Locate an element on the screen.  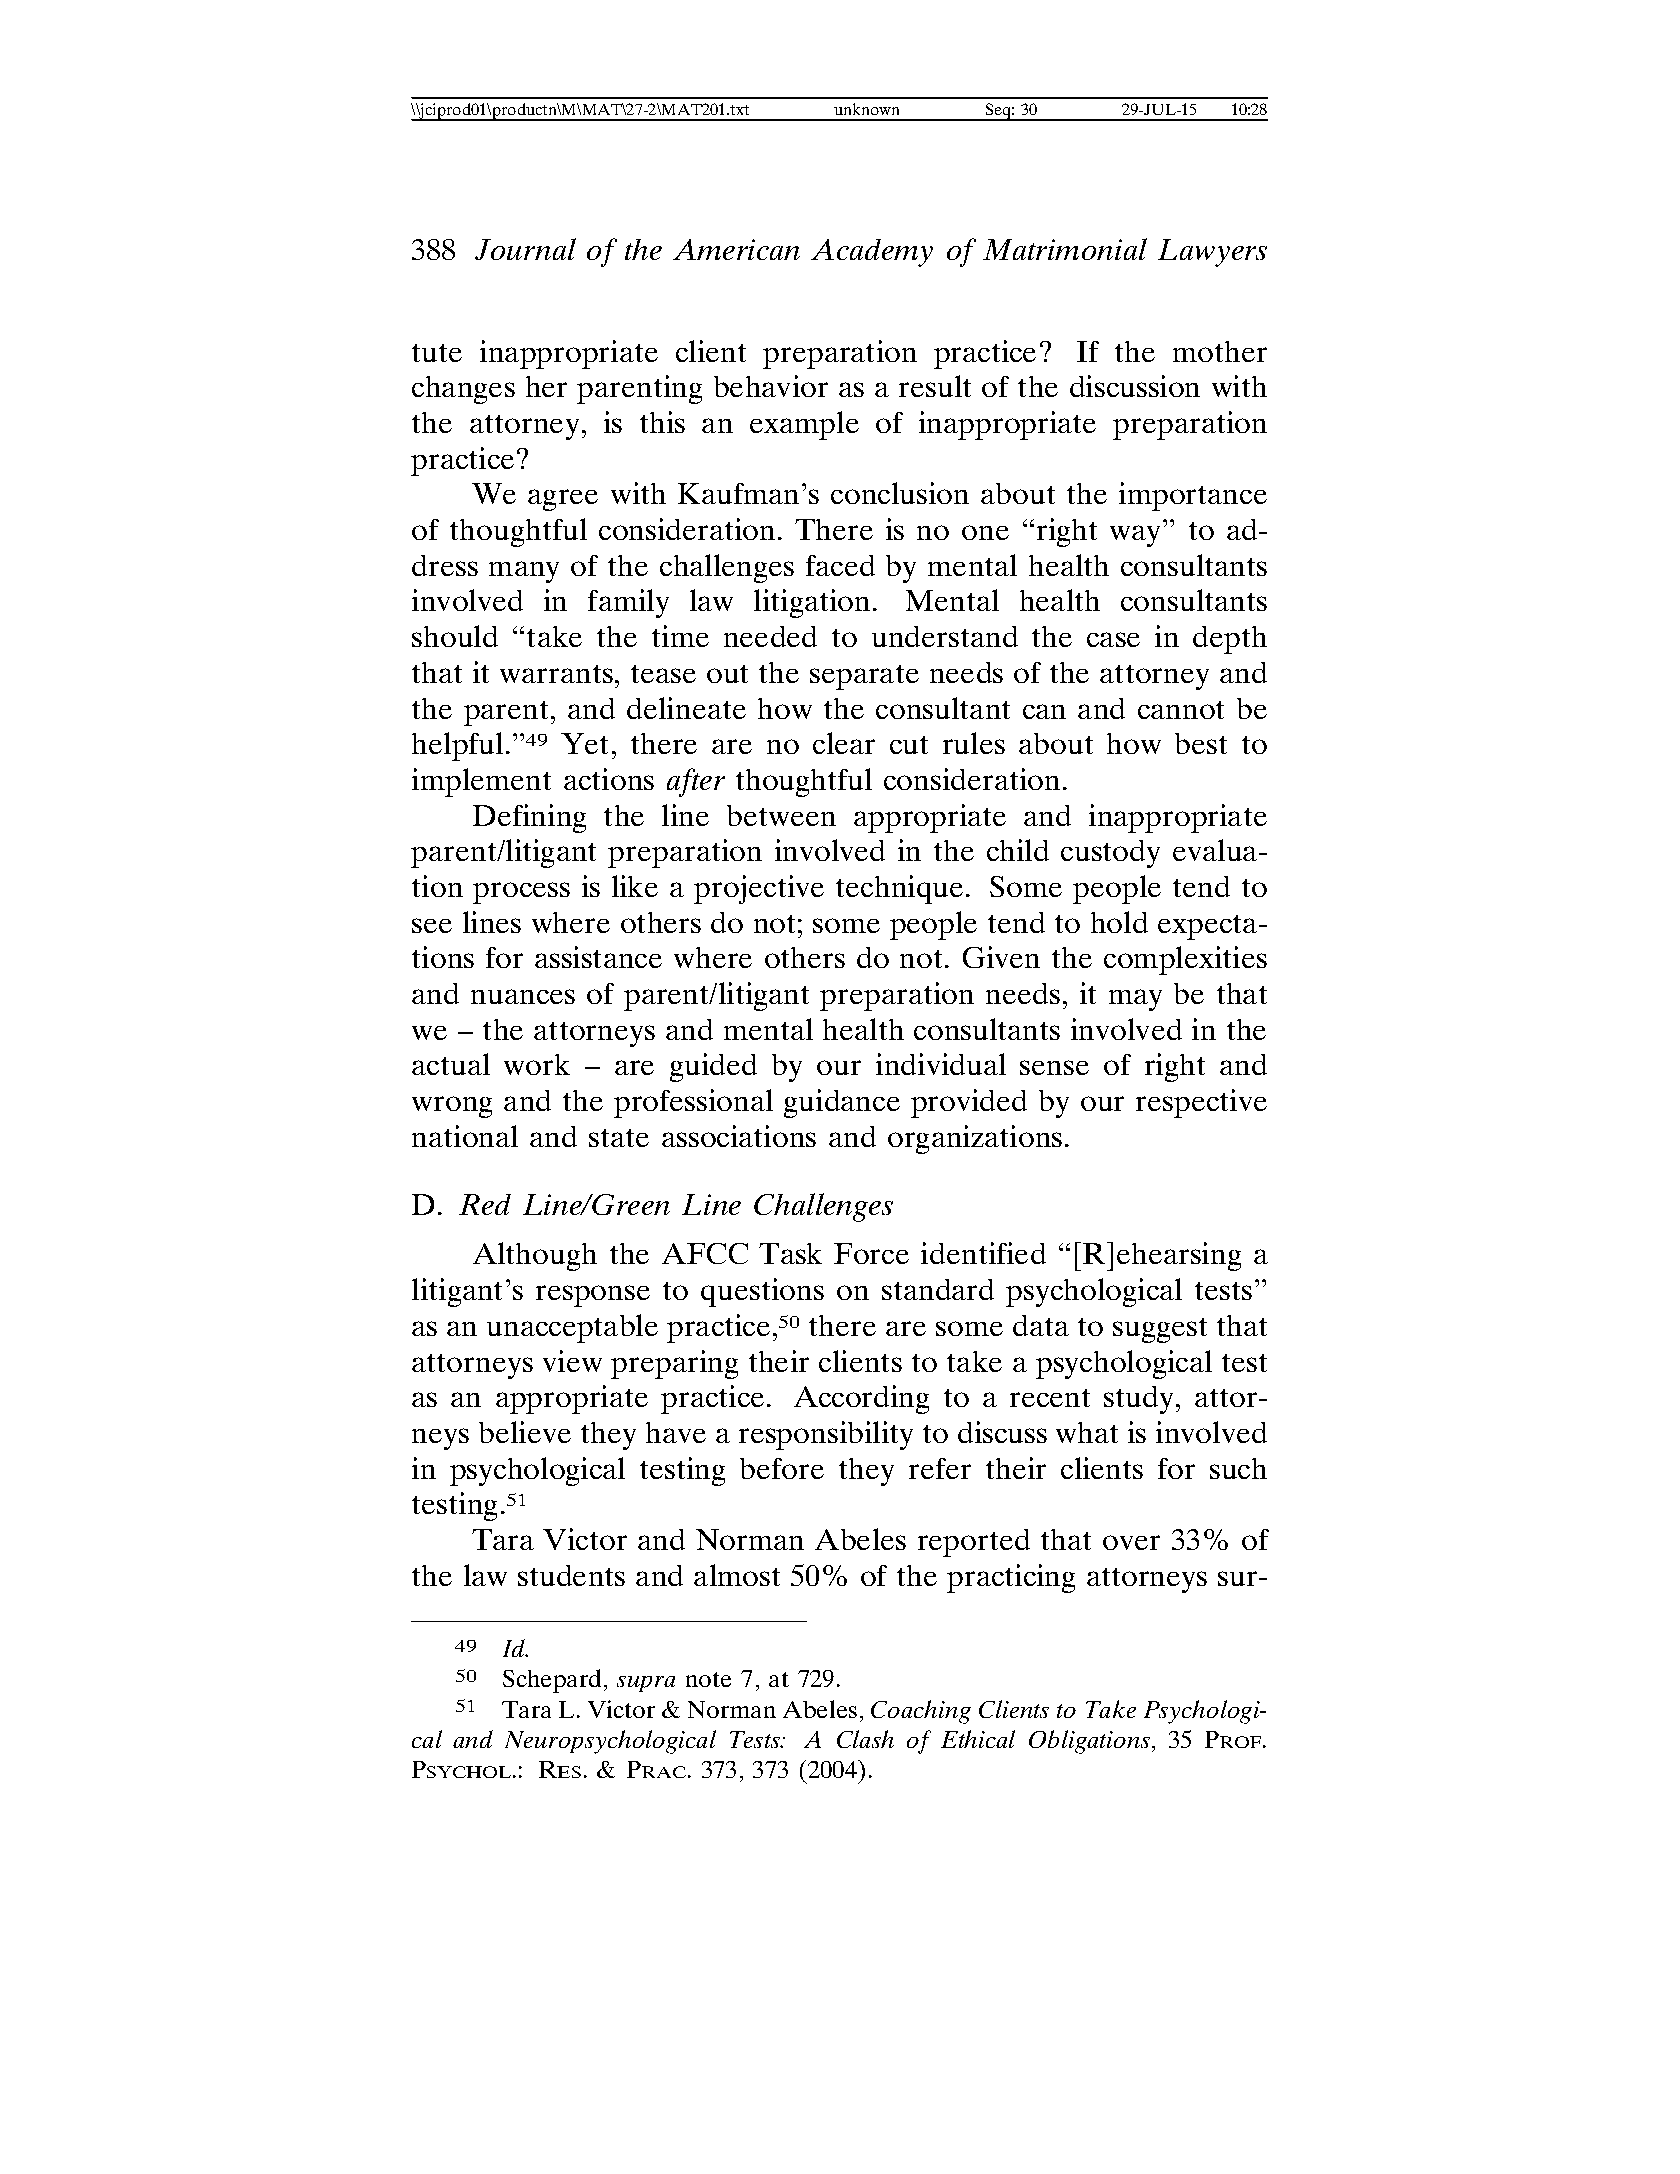
supra is located at coordinates (646, 1684).
